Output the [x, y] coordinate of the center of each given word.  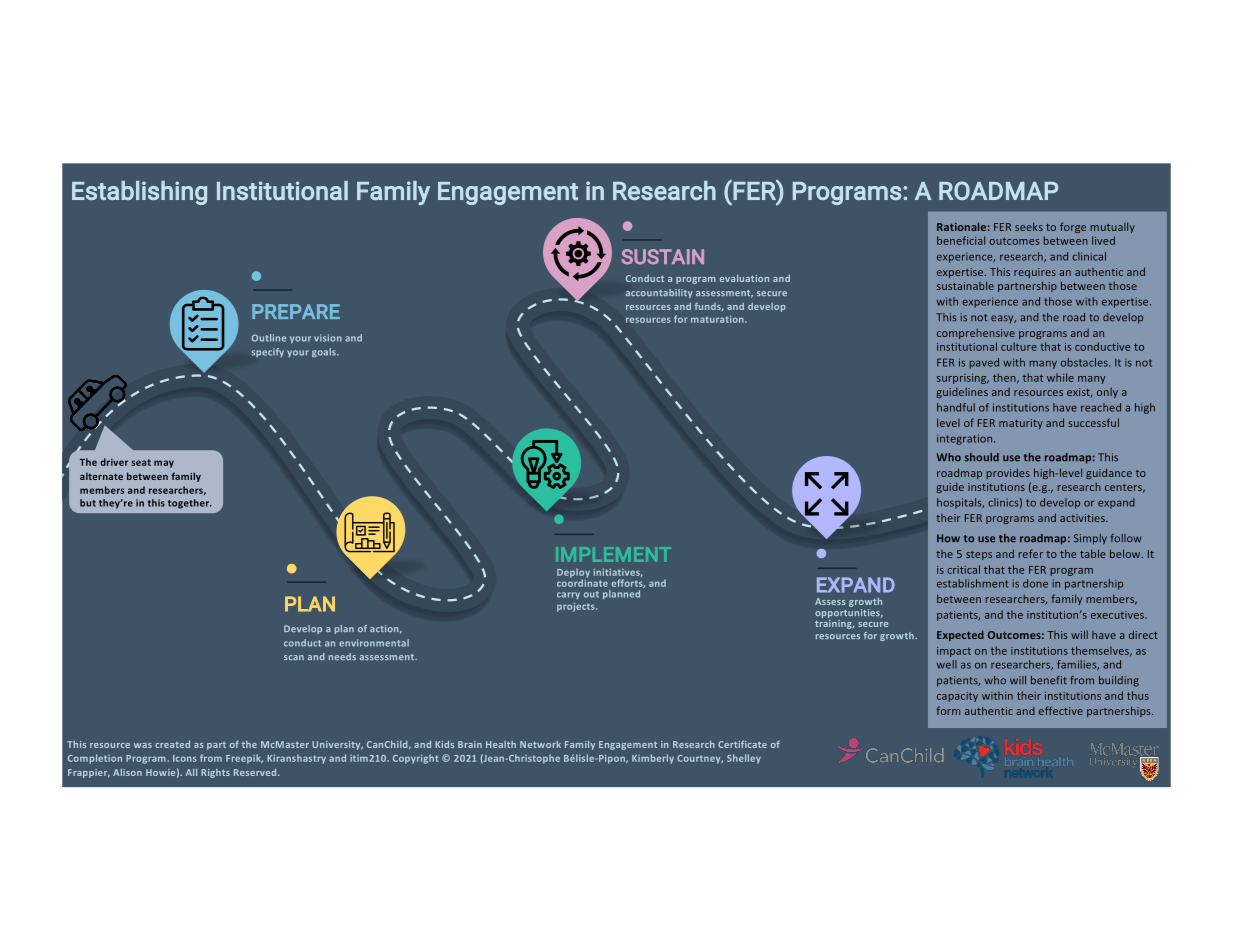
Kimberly [653, 759]
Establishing [139, 193]
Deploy [573, 574]
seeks [1029, 226]
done [1035, 583]
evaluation [744, 278]
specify [268, 352]
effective [1061, 710]
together [189, 504]
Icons [185, 758]
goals [325, 353]
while [1060, 377]
